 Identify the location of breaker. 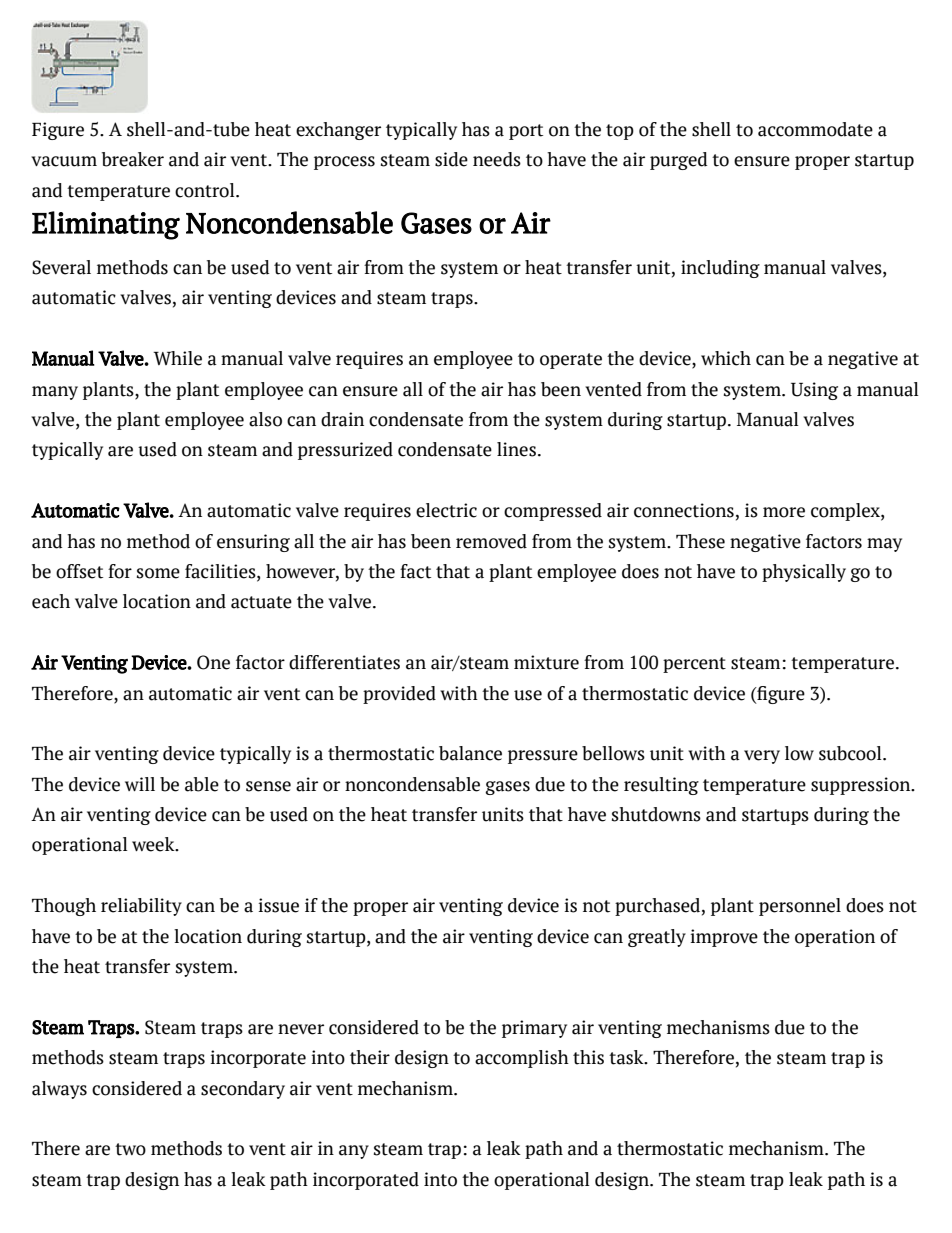
(133, 159).
